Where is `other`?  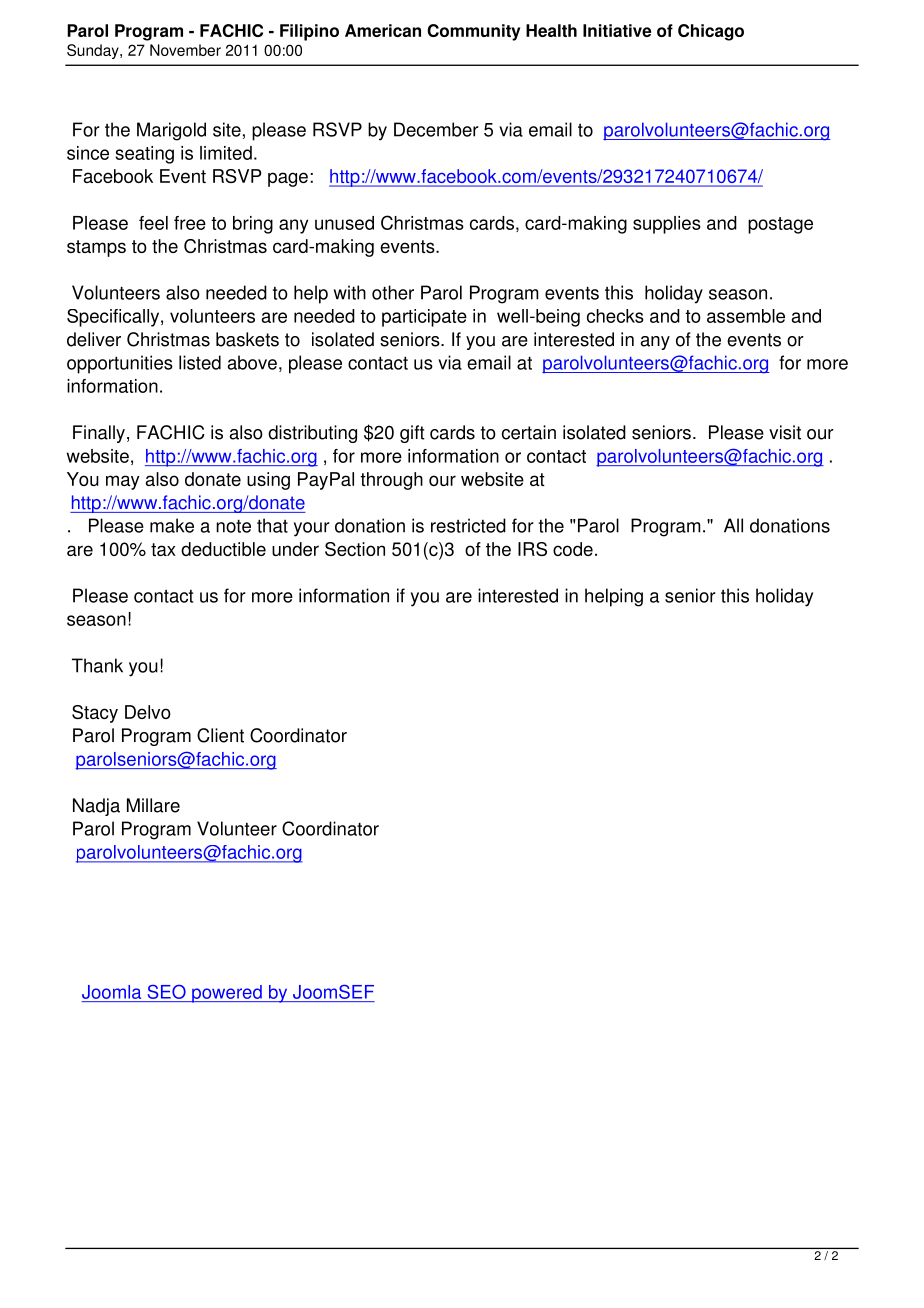 other is located at coordinates (393, 292).
